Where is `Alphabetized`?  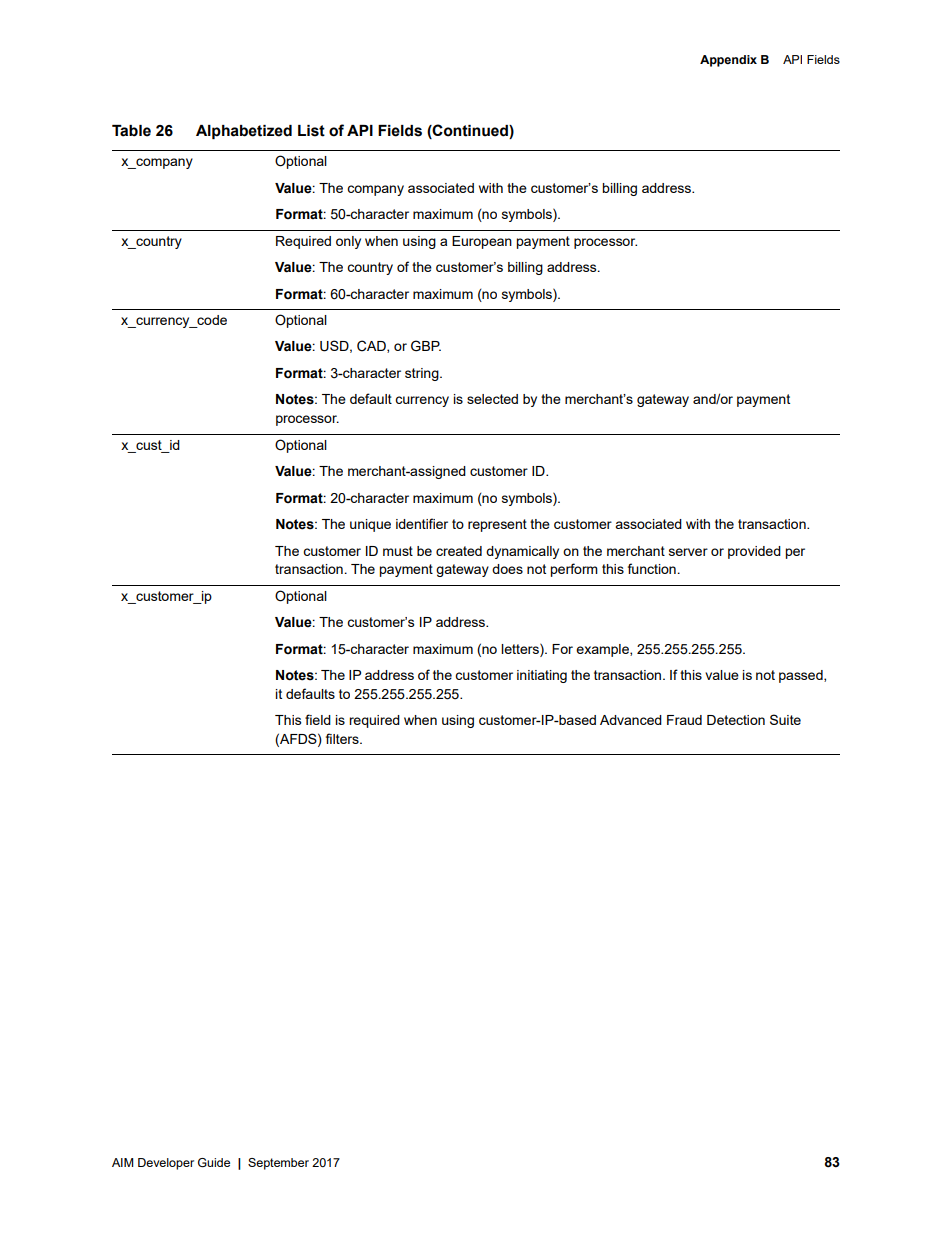 Alphabetized is located at coordinates (244, 132).
